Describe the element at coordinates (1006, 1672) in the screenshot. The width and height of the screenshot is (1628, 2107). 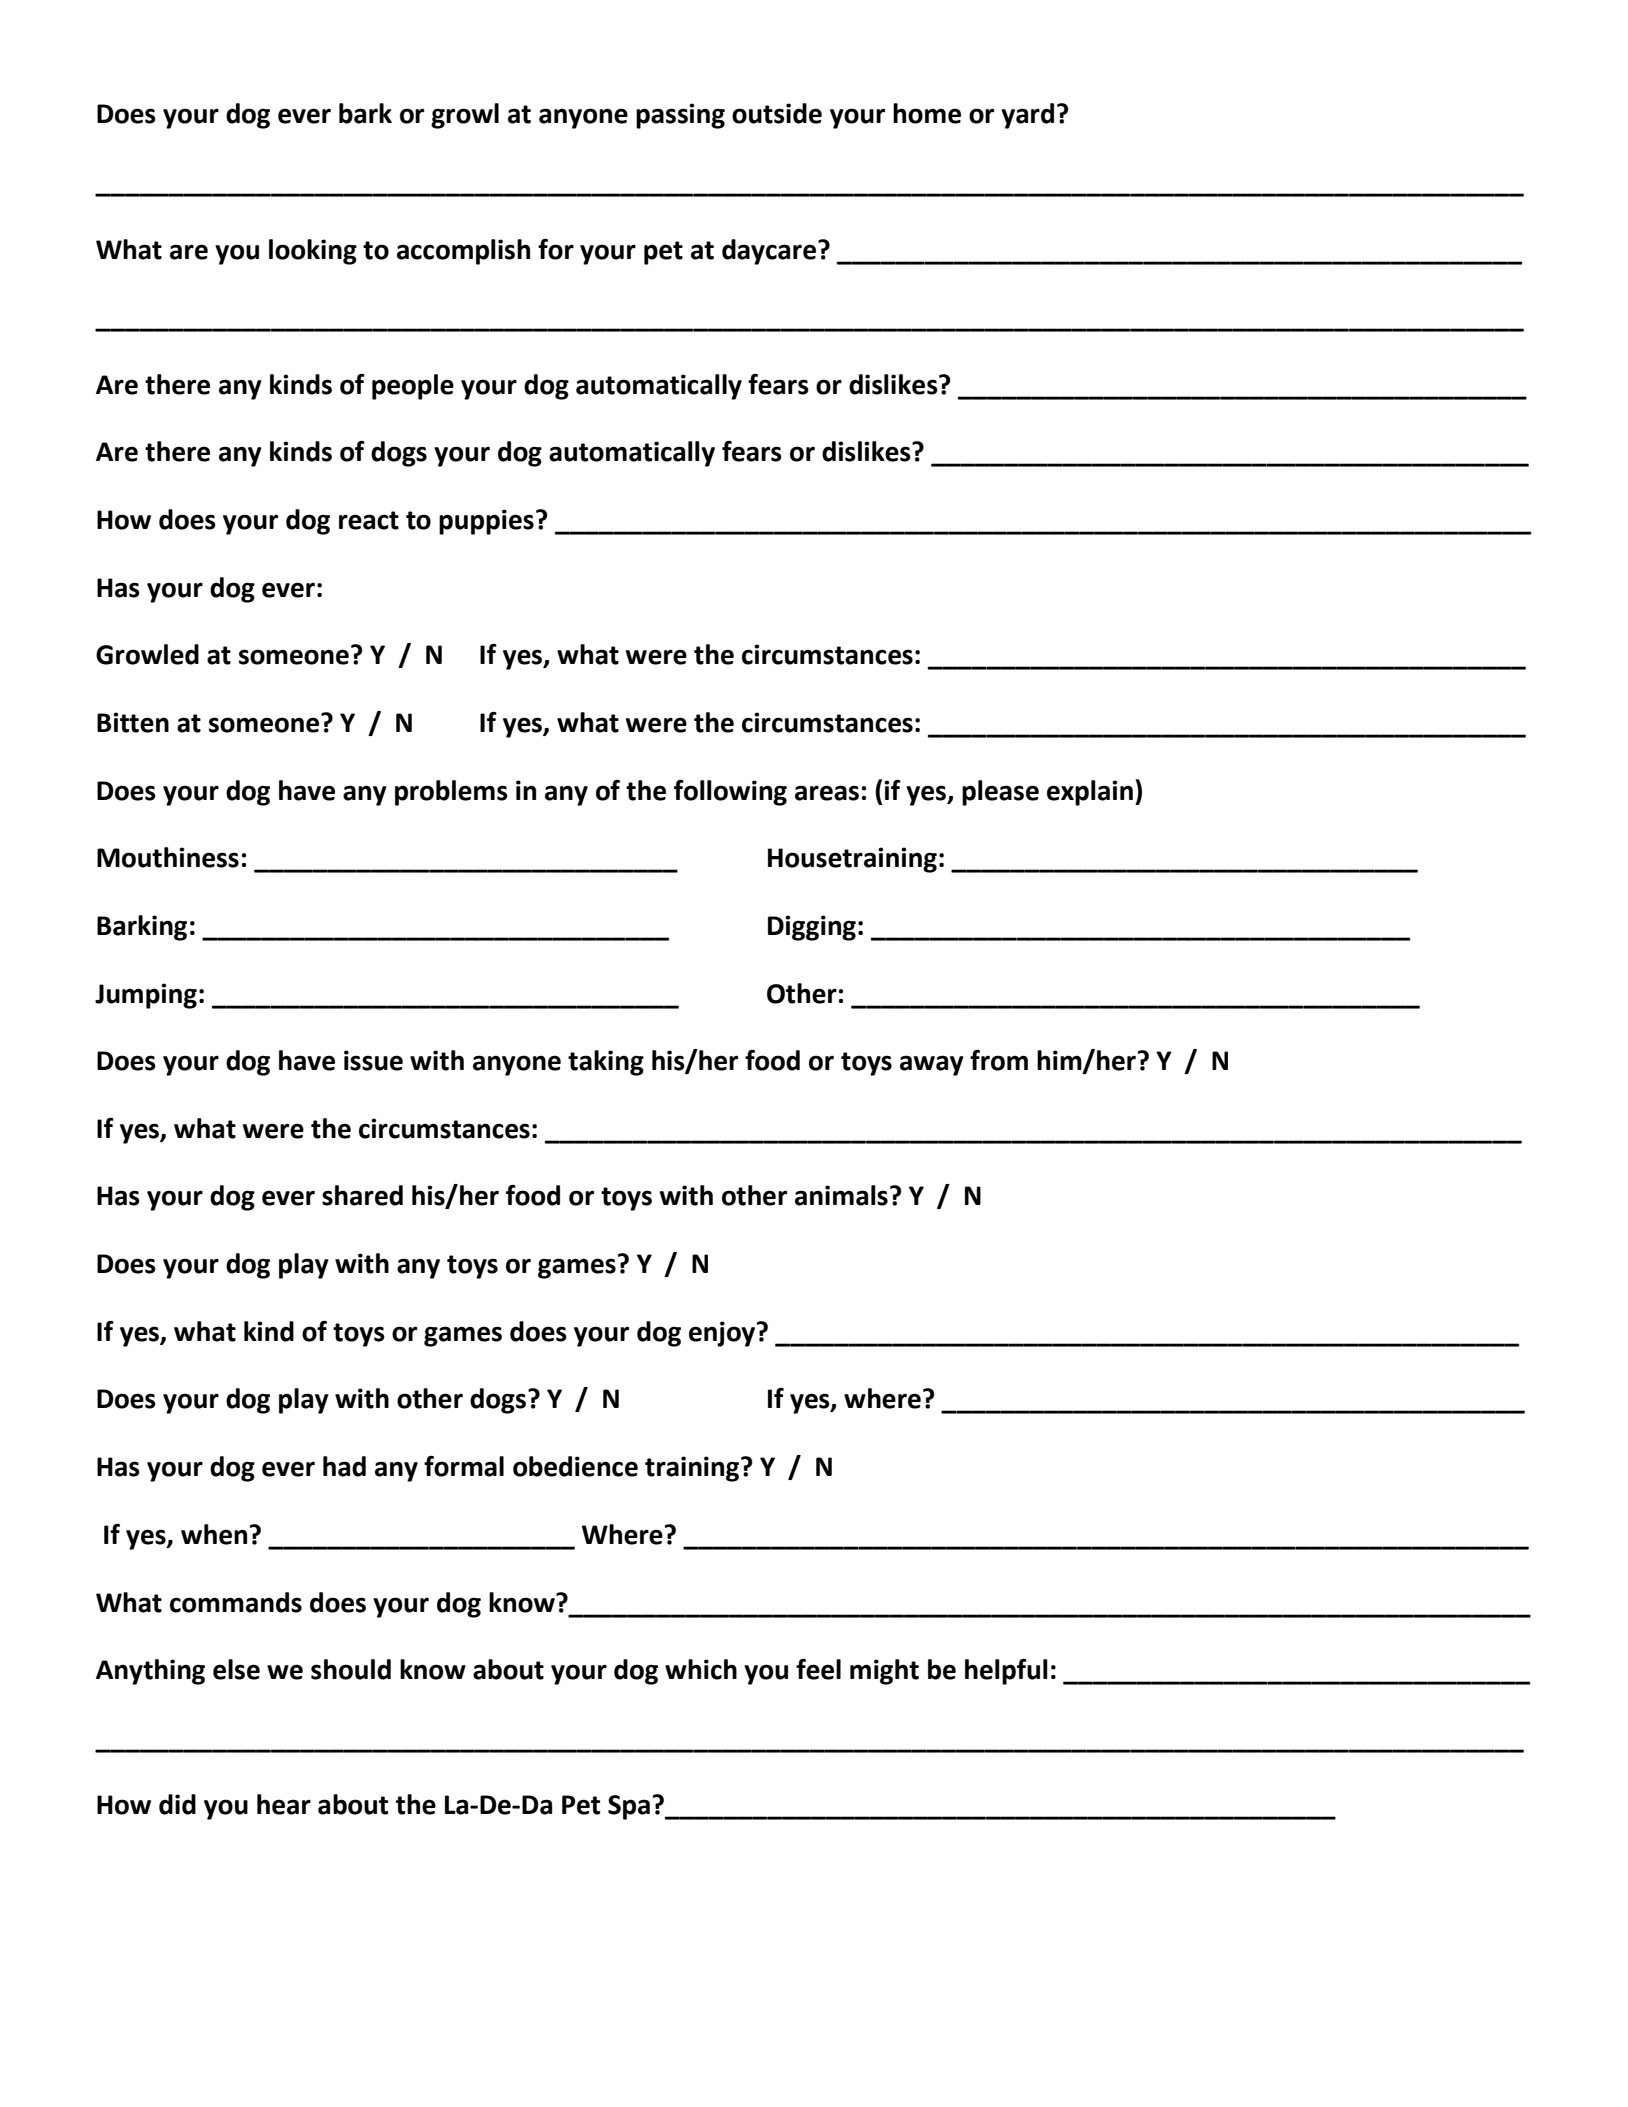
I see `helpful` at that location.
